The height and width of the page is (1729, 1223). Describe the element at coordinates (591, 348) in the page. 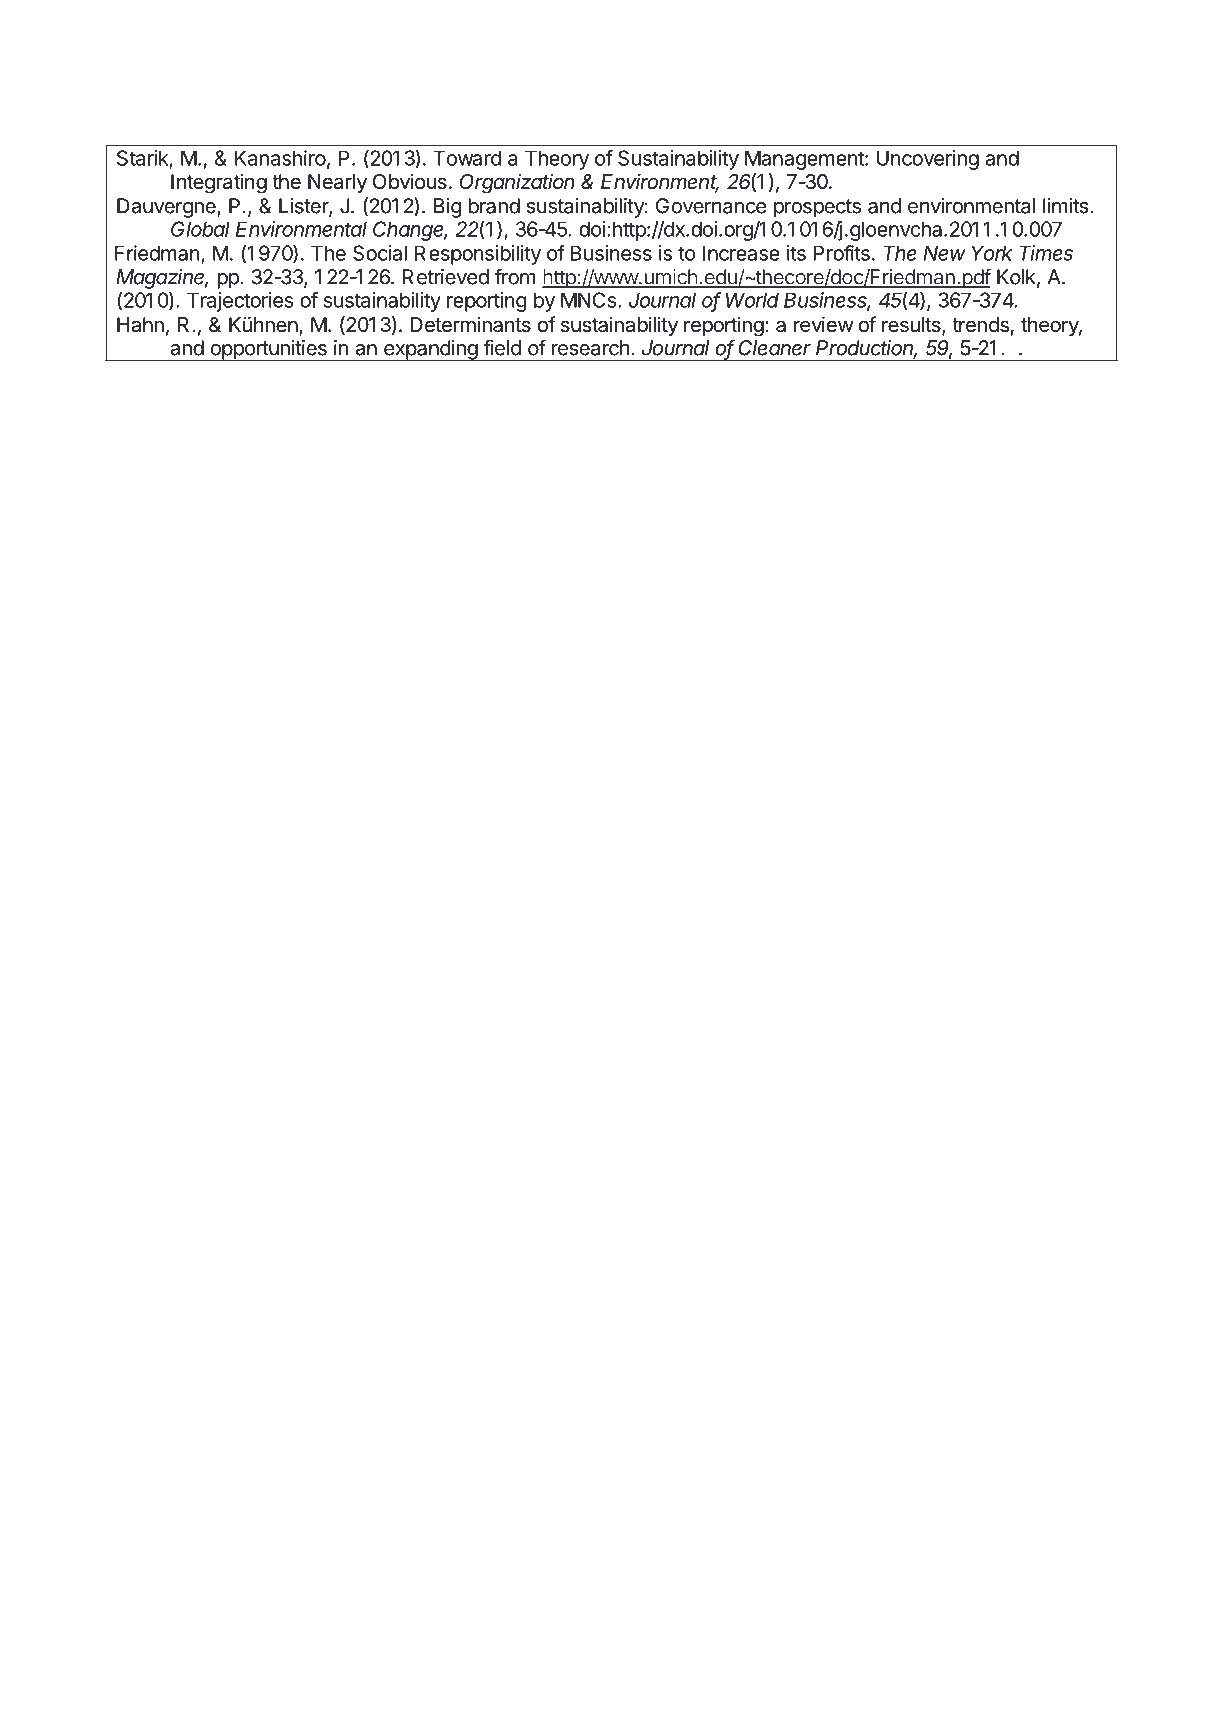

I see `research` at that location.
